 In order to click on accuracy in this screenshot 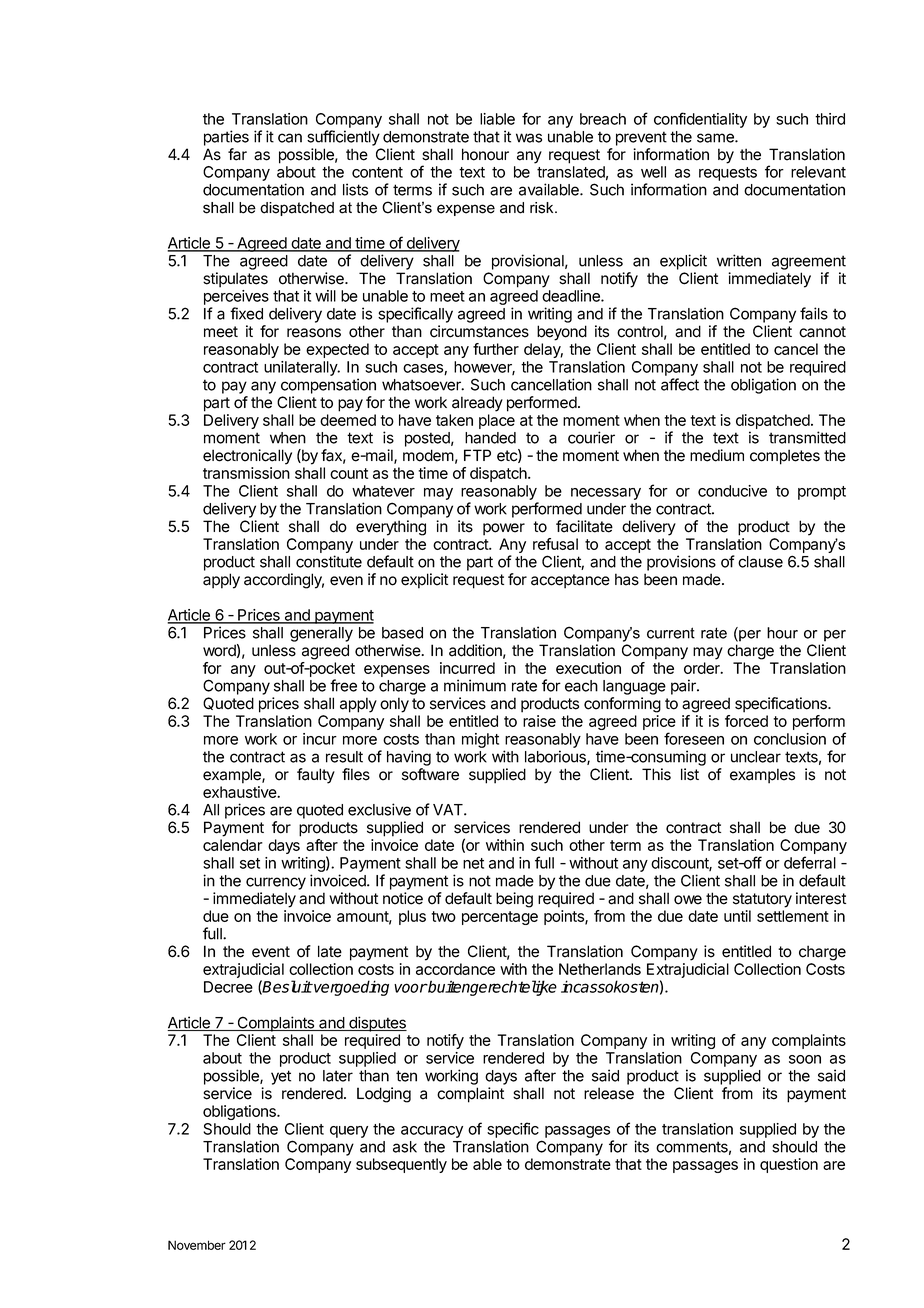, I will do `click(432, 1132)`.
